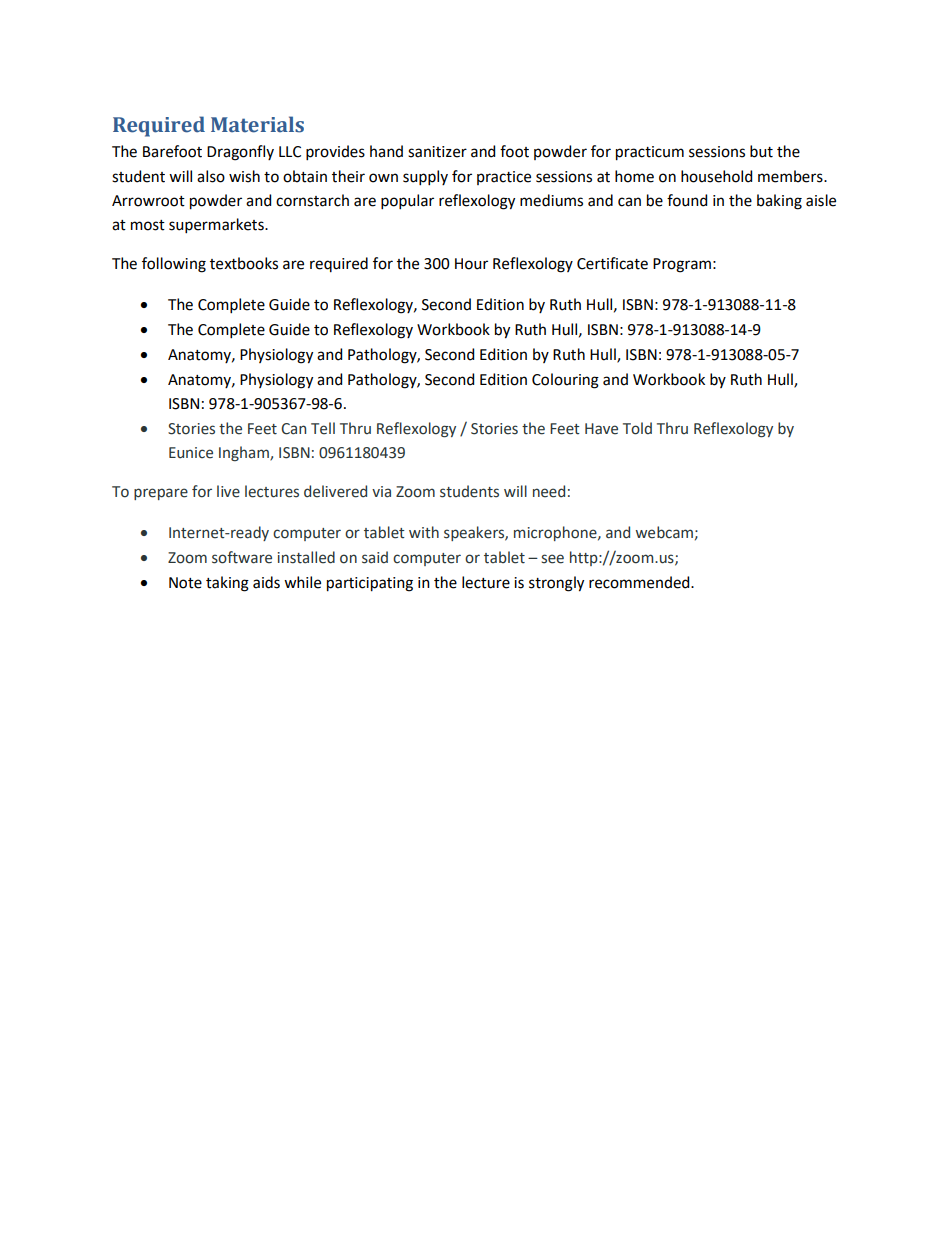 The width and height of the screenshot is (952, 1233). Describe the element at coordinates (245, 453) in the screenshot. I see `Ingham` at that location.
